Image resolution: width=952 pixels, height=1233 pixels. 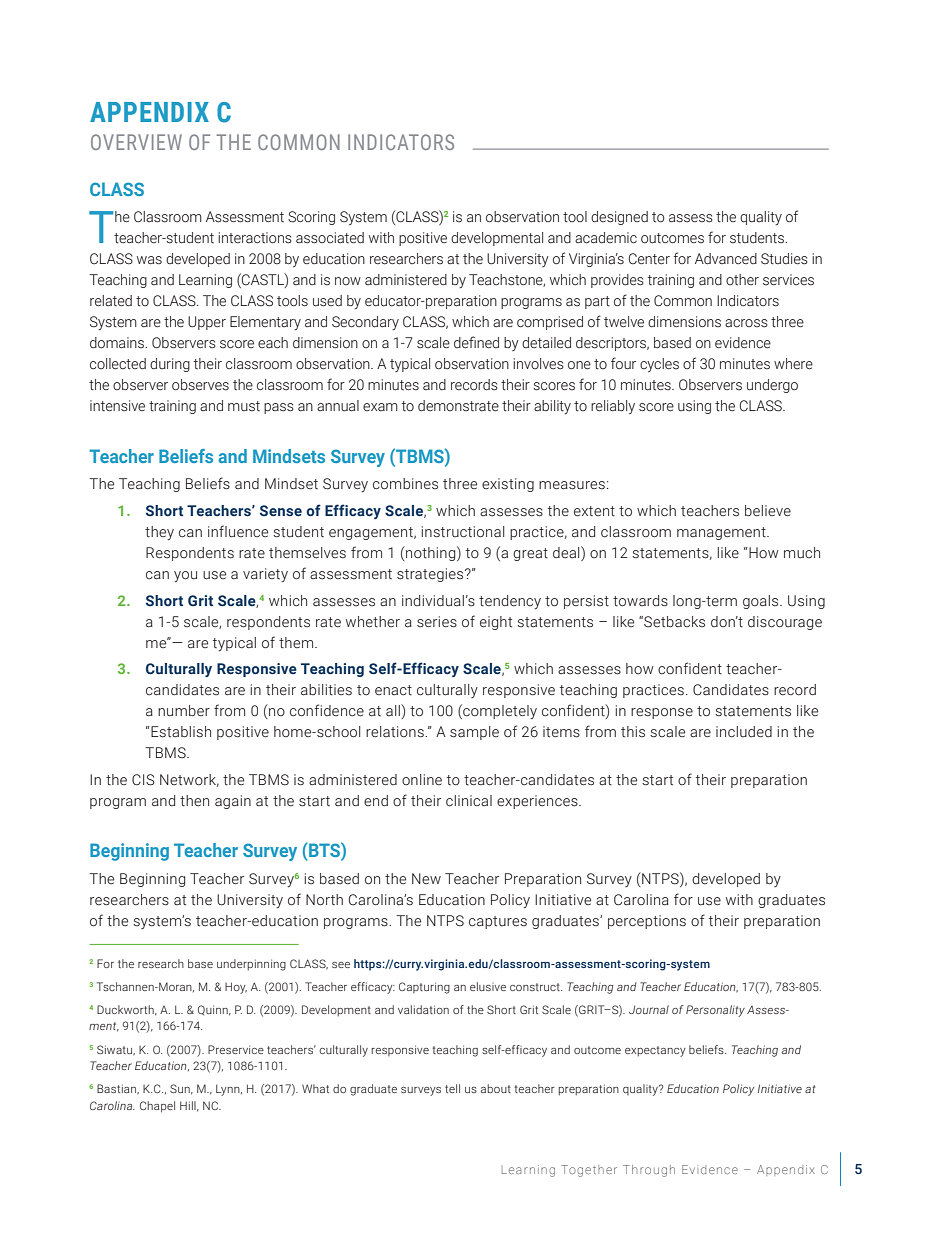 I want to click on associated, so click(x=330, y=238).
